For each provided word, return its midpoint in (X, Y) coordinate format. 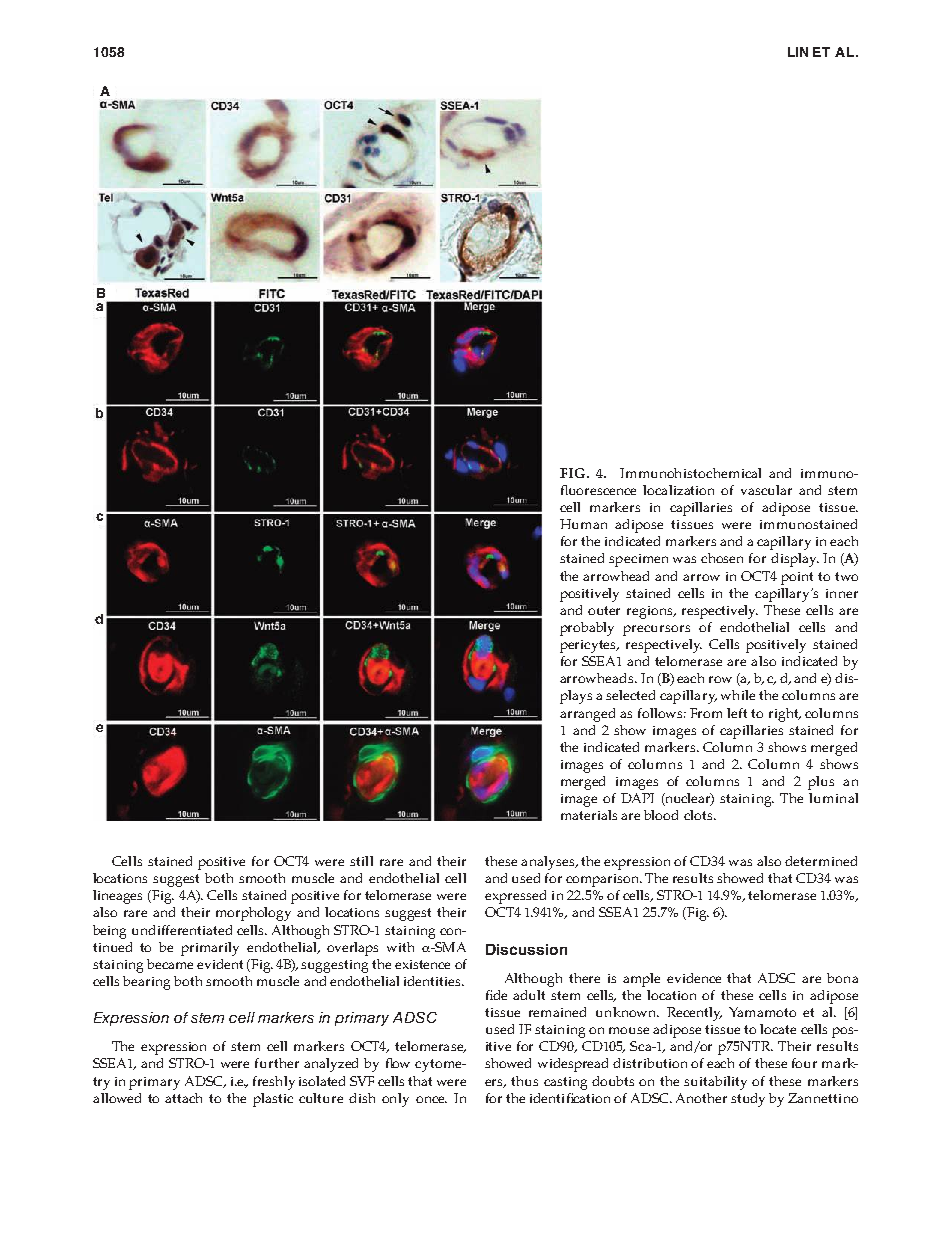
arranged (587, 715)
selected (630, 695)
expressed (515, 897)
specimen (638, 560)
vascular (766, 490)
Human (583, 524)
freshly (274, 1083)
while (738, 695)
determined (821, 861)
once (431, 1099)
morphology (253, 914)
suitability (715, 1083)
